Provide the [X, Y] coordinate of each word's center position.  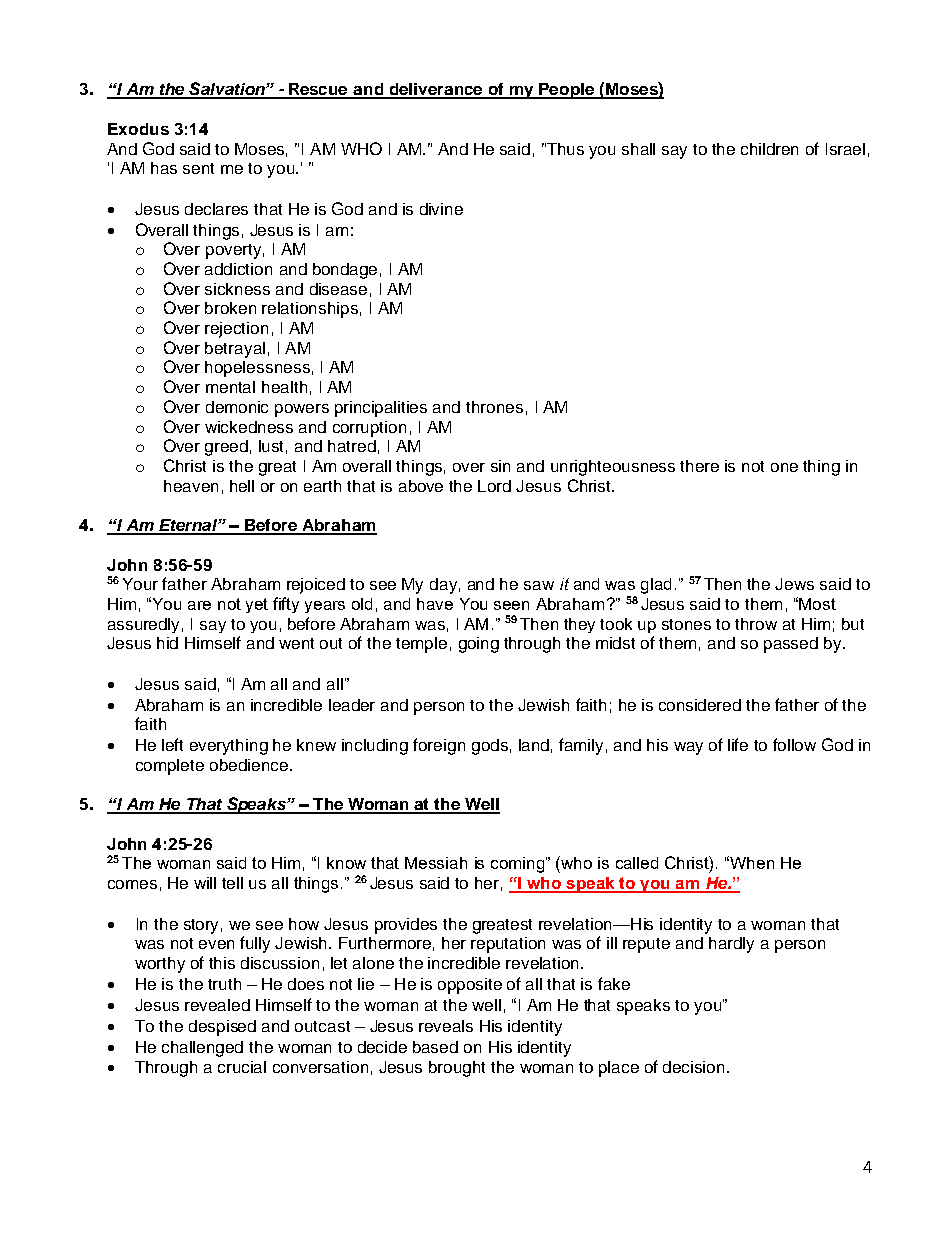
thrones [494, 407]
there [699, 466]
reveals [446, 1026]
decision [693, 1067]
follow [794, 744]
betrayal [235, 350]
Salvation [227, 90]
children [769, 149]
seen [511, 605]
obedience [249, 765]
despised [222, 1028]
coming [519, 865]
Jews [794, 584]
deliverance [436, 90]
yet [257, 605]
